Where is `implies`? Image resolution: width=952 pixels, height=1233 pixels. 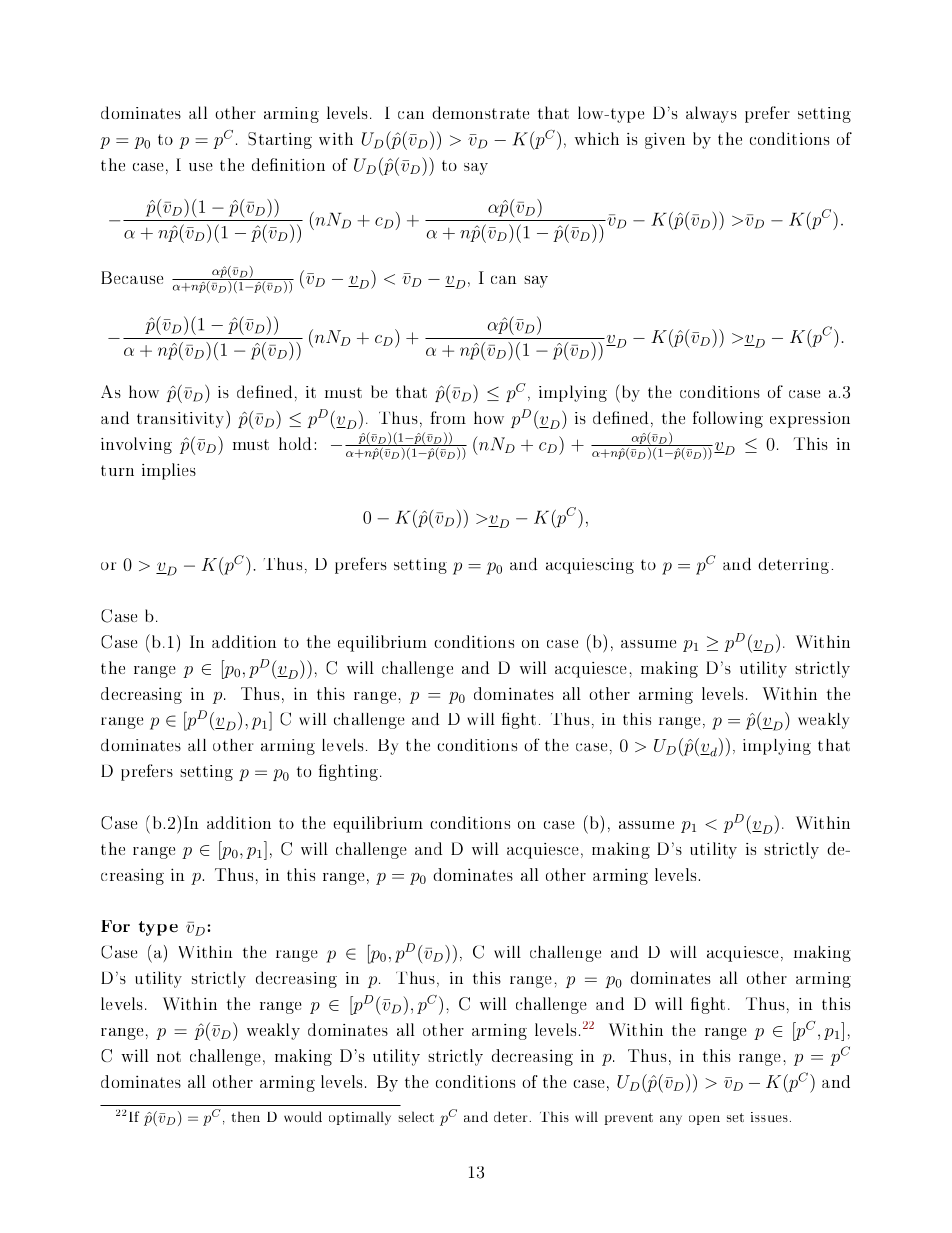
implies is located at coordinates (169, 471).
